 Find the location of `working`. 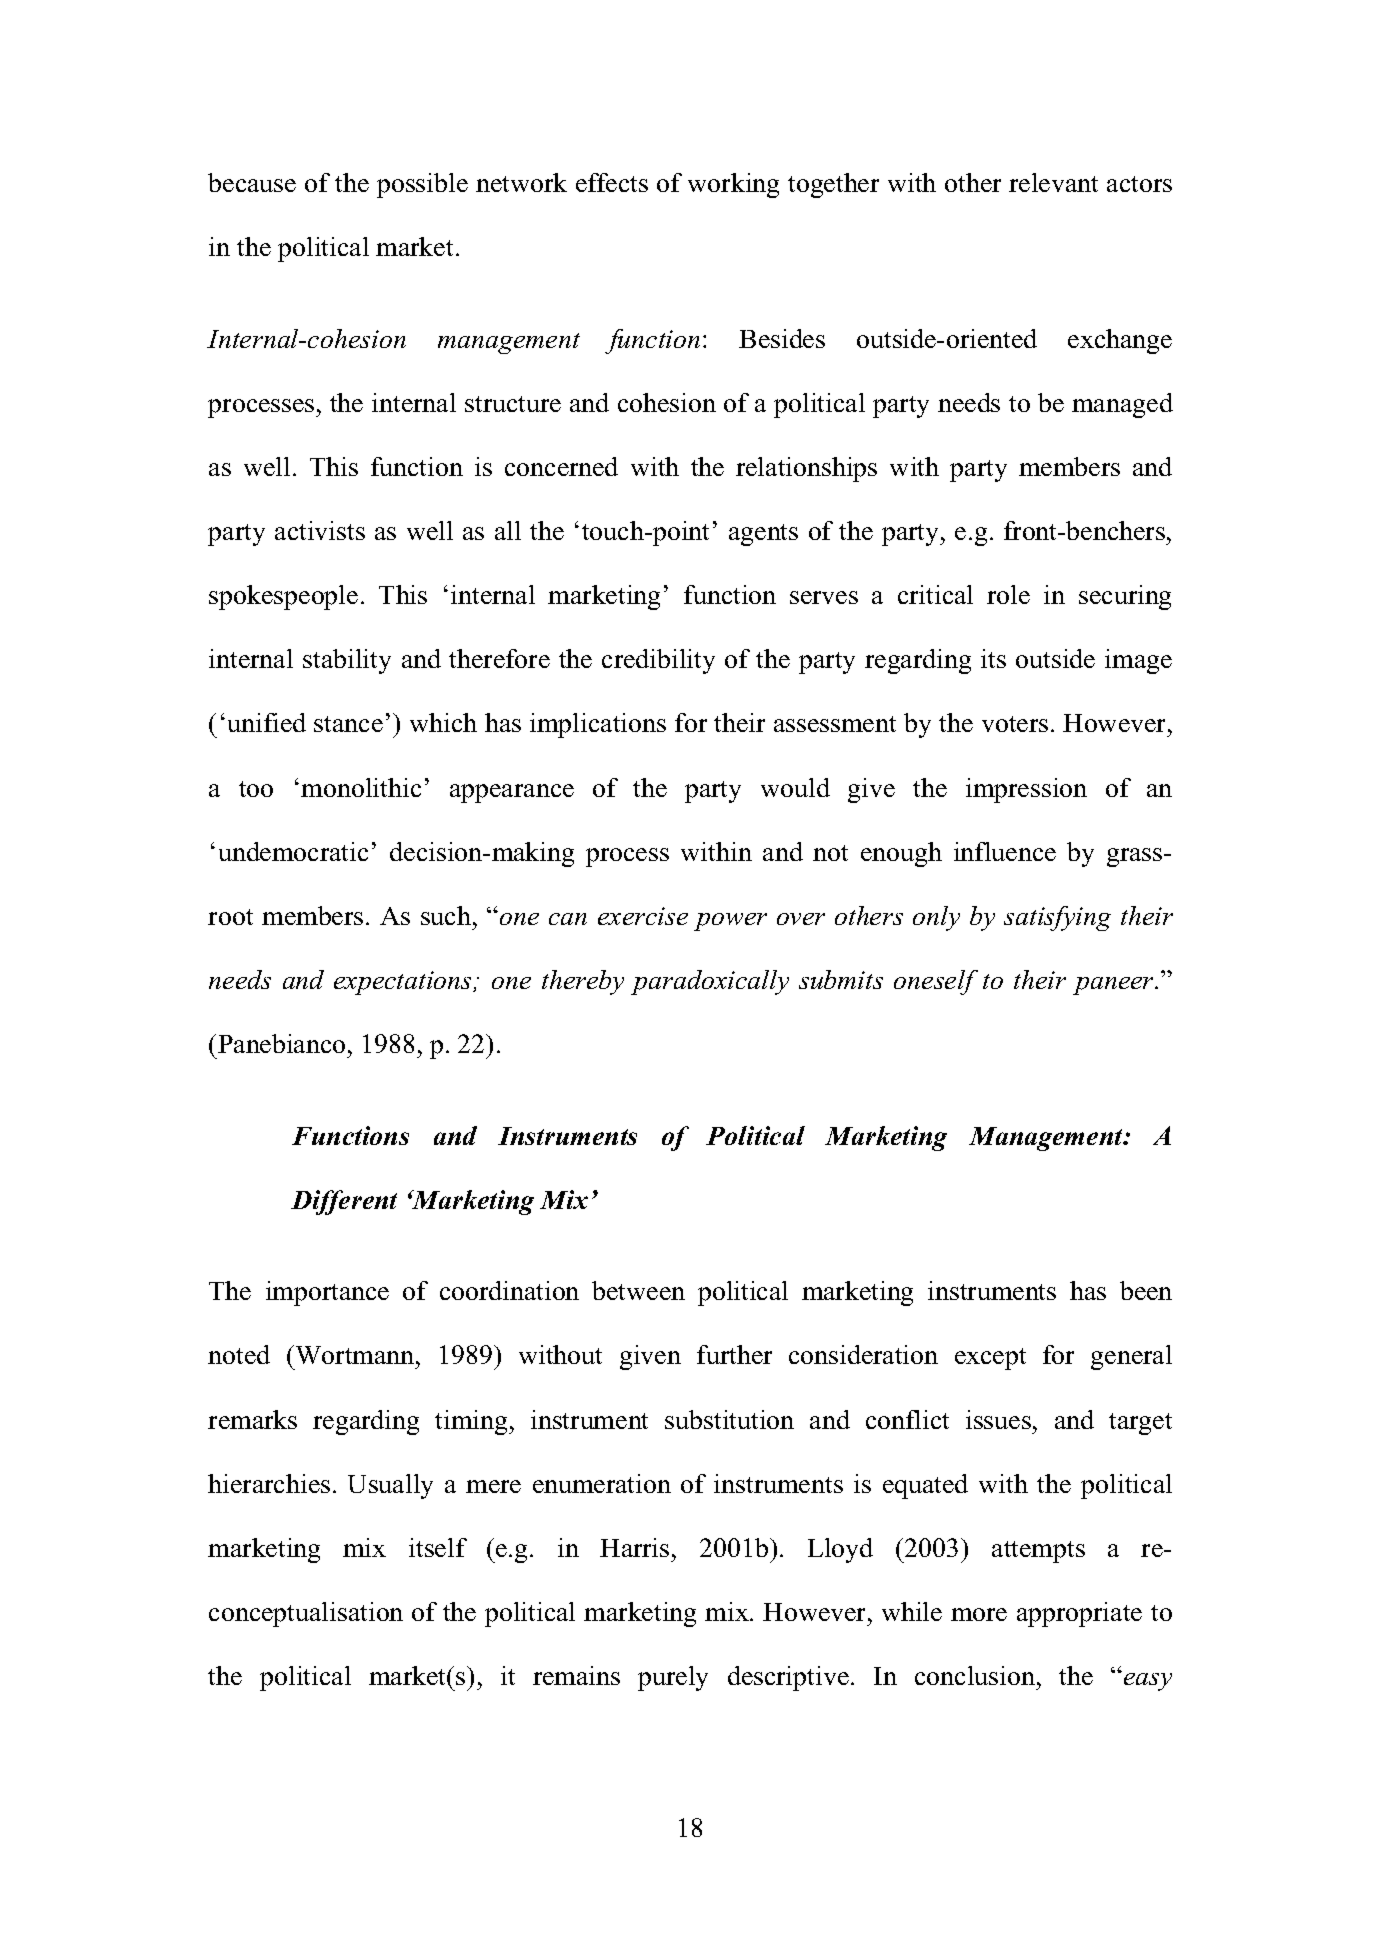

working is located at coordinates (733, 185).
